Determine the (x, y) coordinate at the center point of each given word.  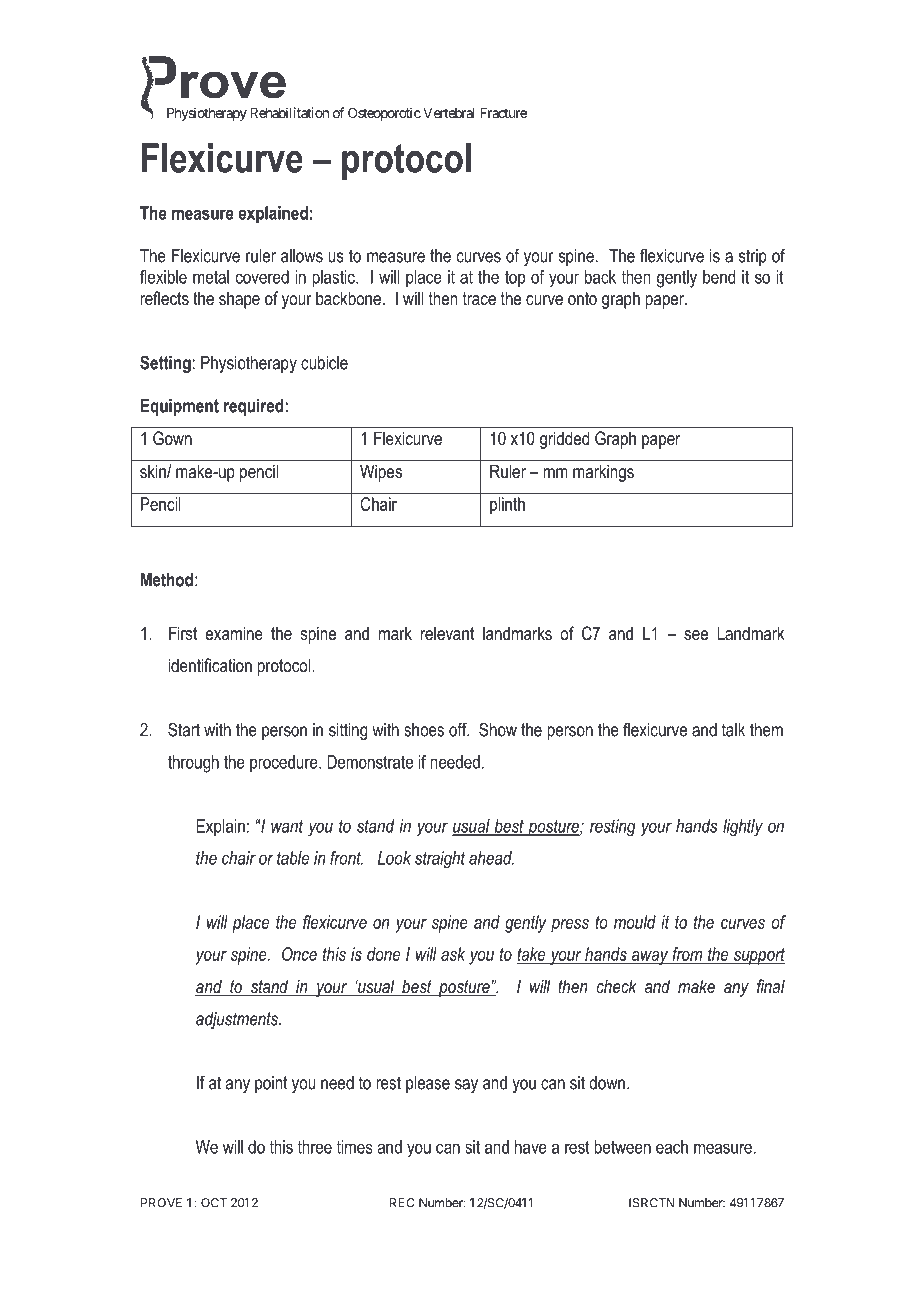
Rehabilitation (289, 112)
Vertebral (449, 113)
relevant (447, 633)
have (531, 1147)
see (696, 635)
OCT (214, 1203)
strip (753, 257)
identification (210, 665)
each (672, 1147)
